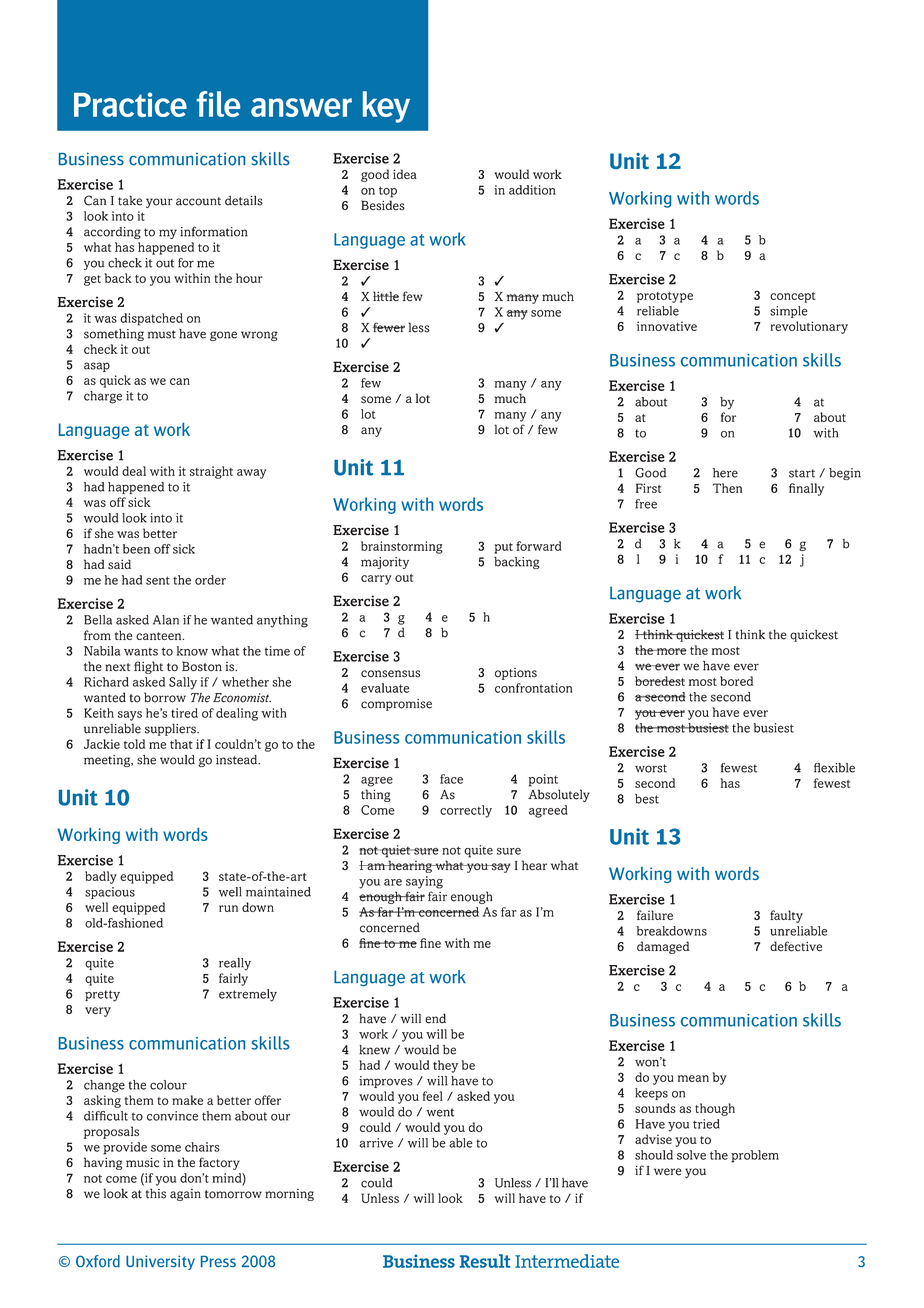  I want to click on revolutionary, so click(809, 327).
